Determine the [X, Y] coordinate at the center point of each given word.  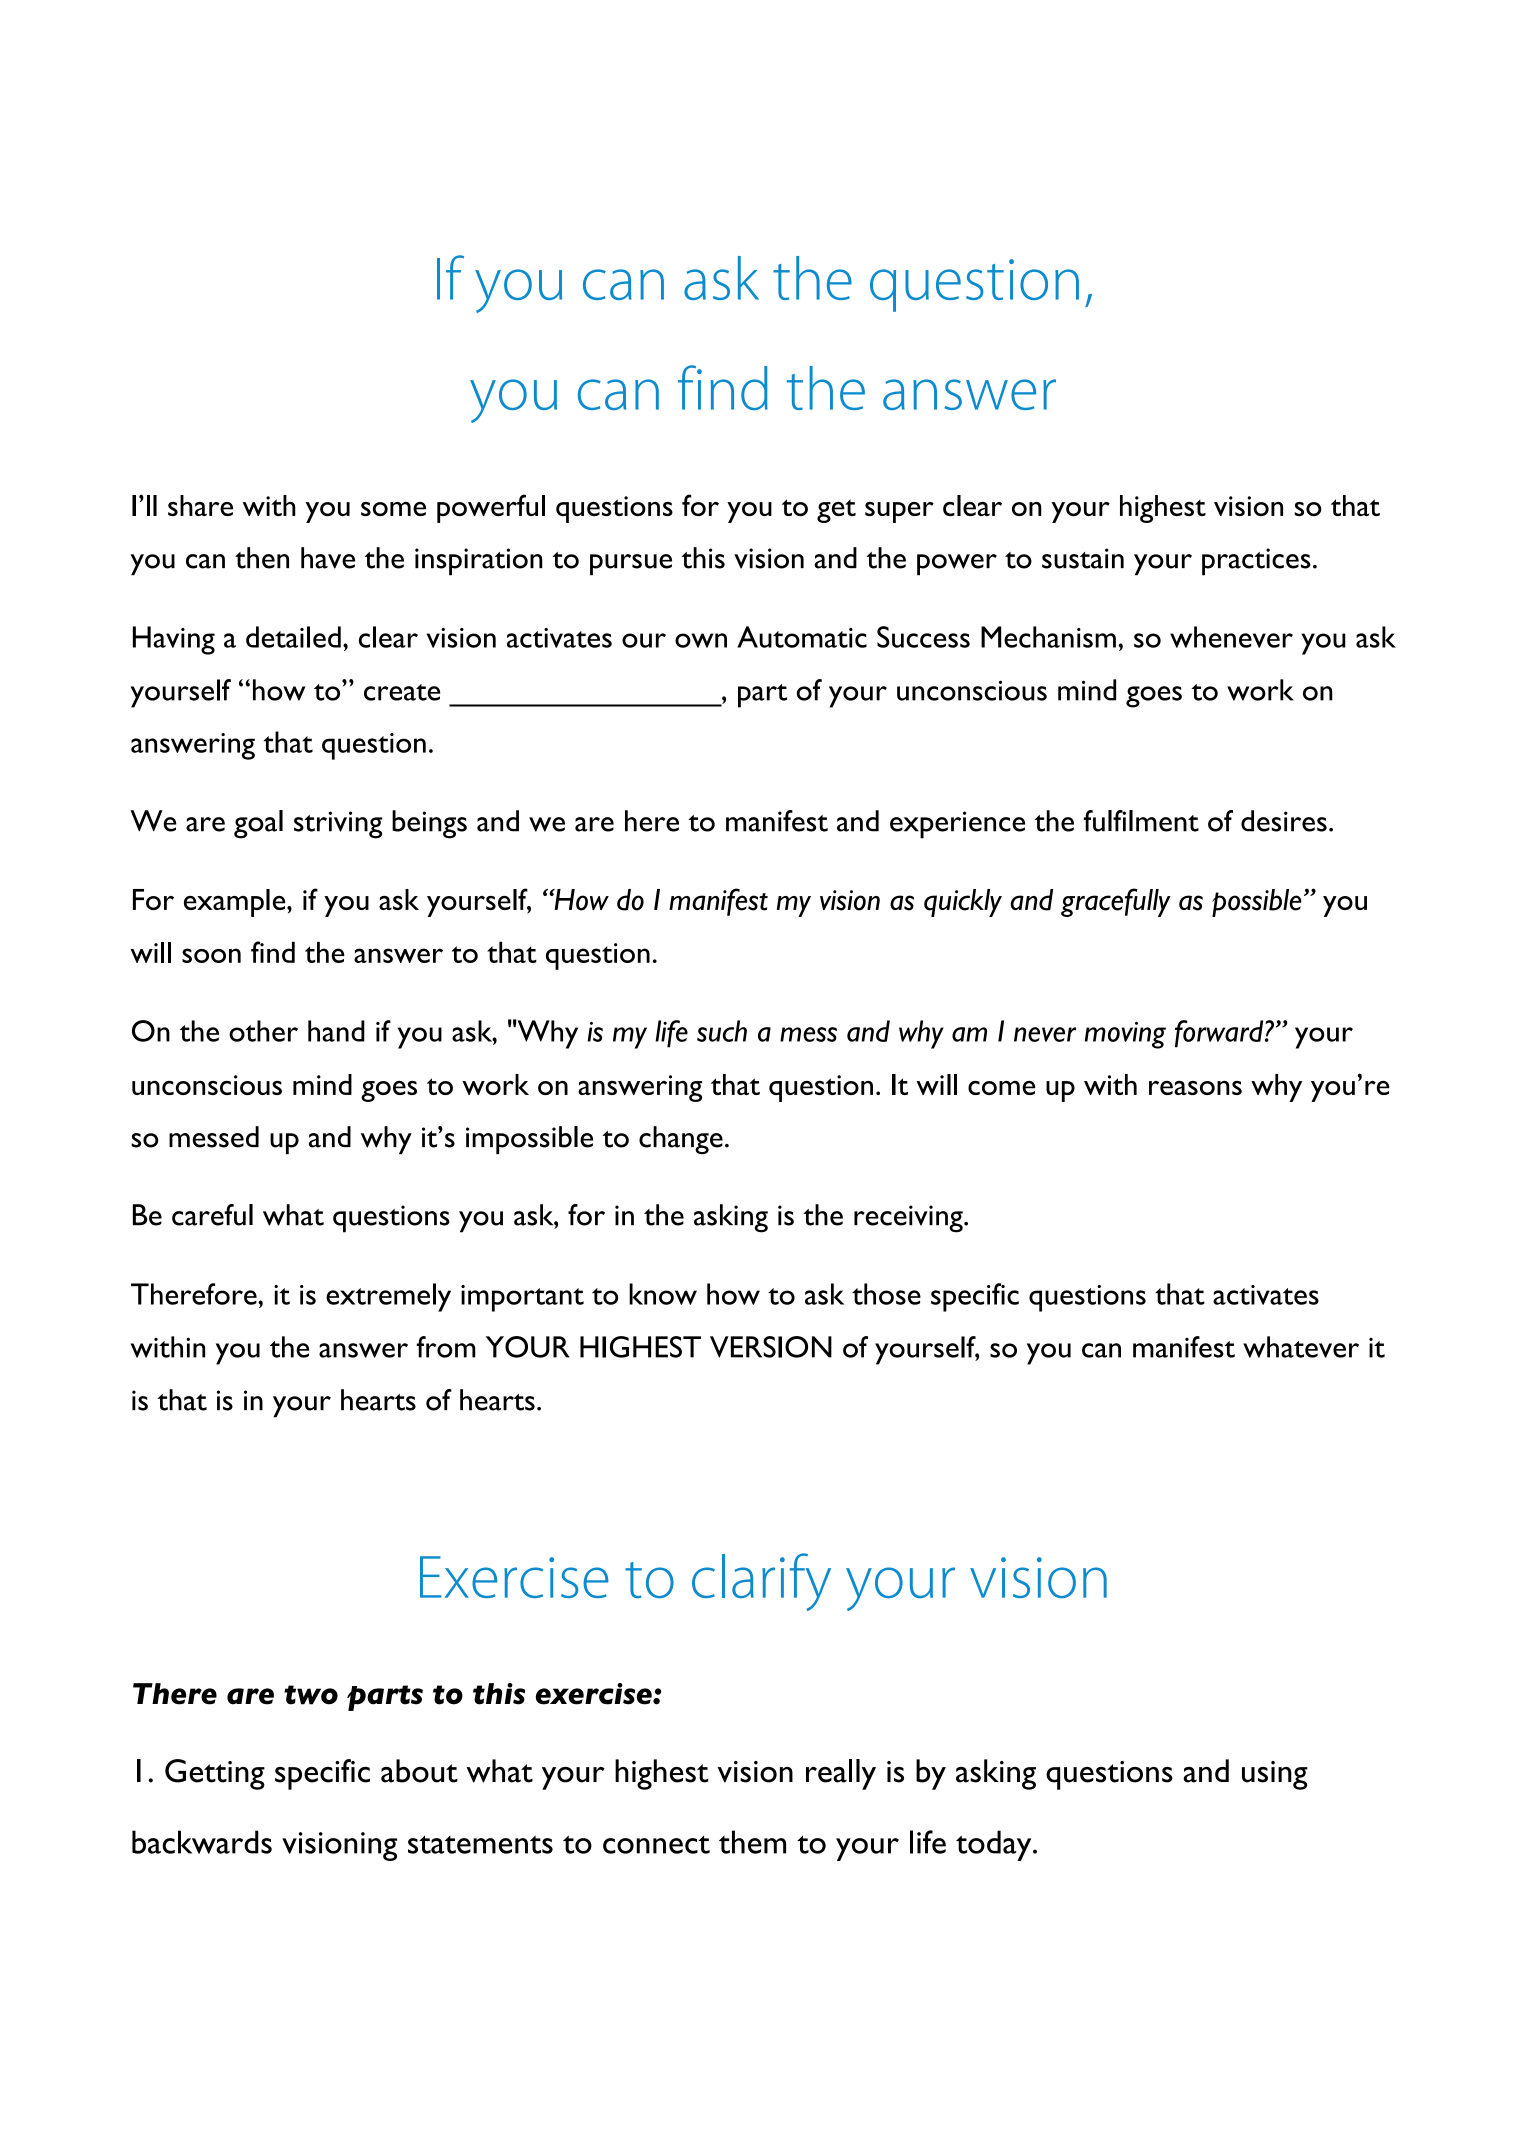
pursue [631, 565]
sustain [1083, 558]
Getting [215, 1774]
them [752, 1842]
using [1275, 1775]
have [328, 558]
